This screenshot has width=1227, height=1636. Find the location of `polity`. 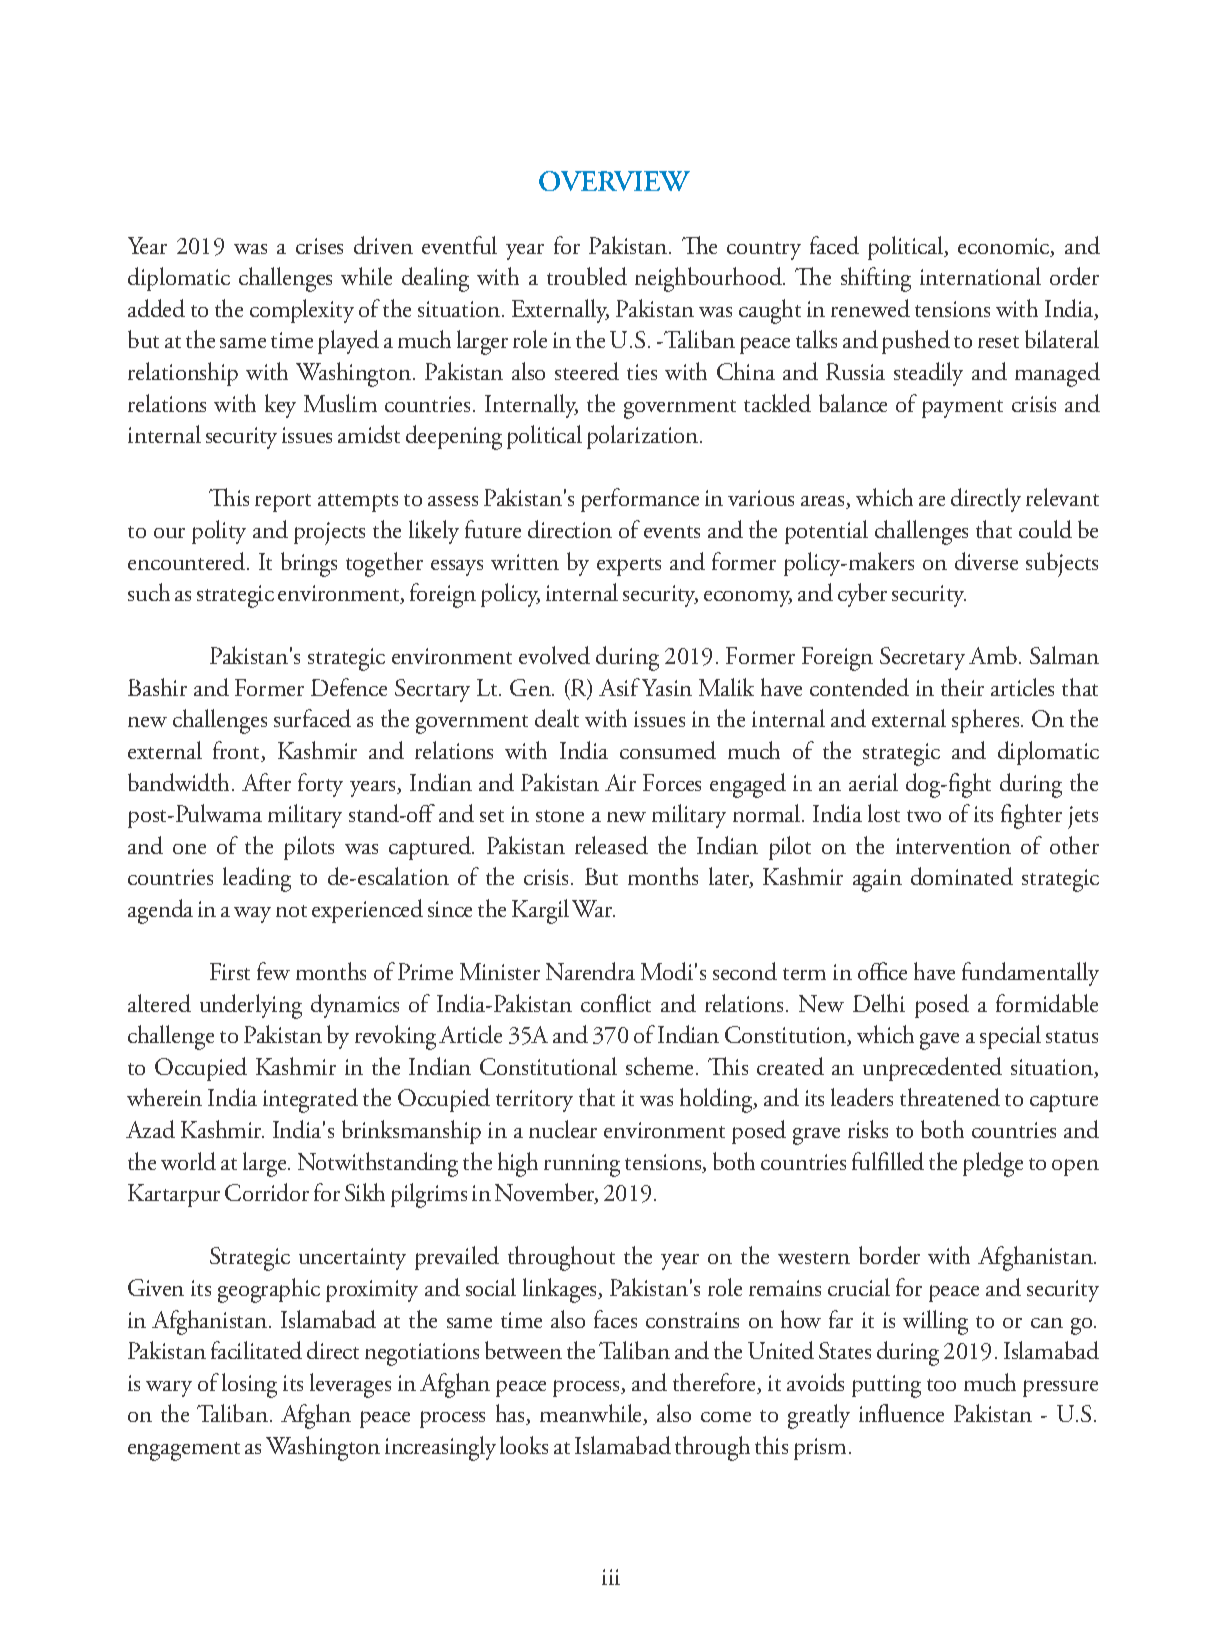

polity is located at coordinates (219, 532).
